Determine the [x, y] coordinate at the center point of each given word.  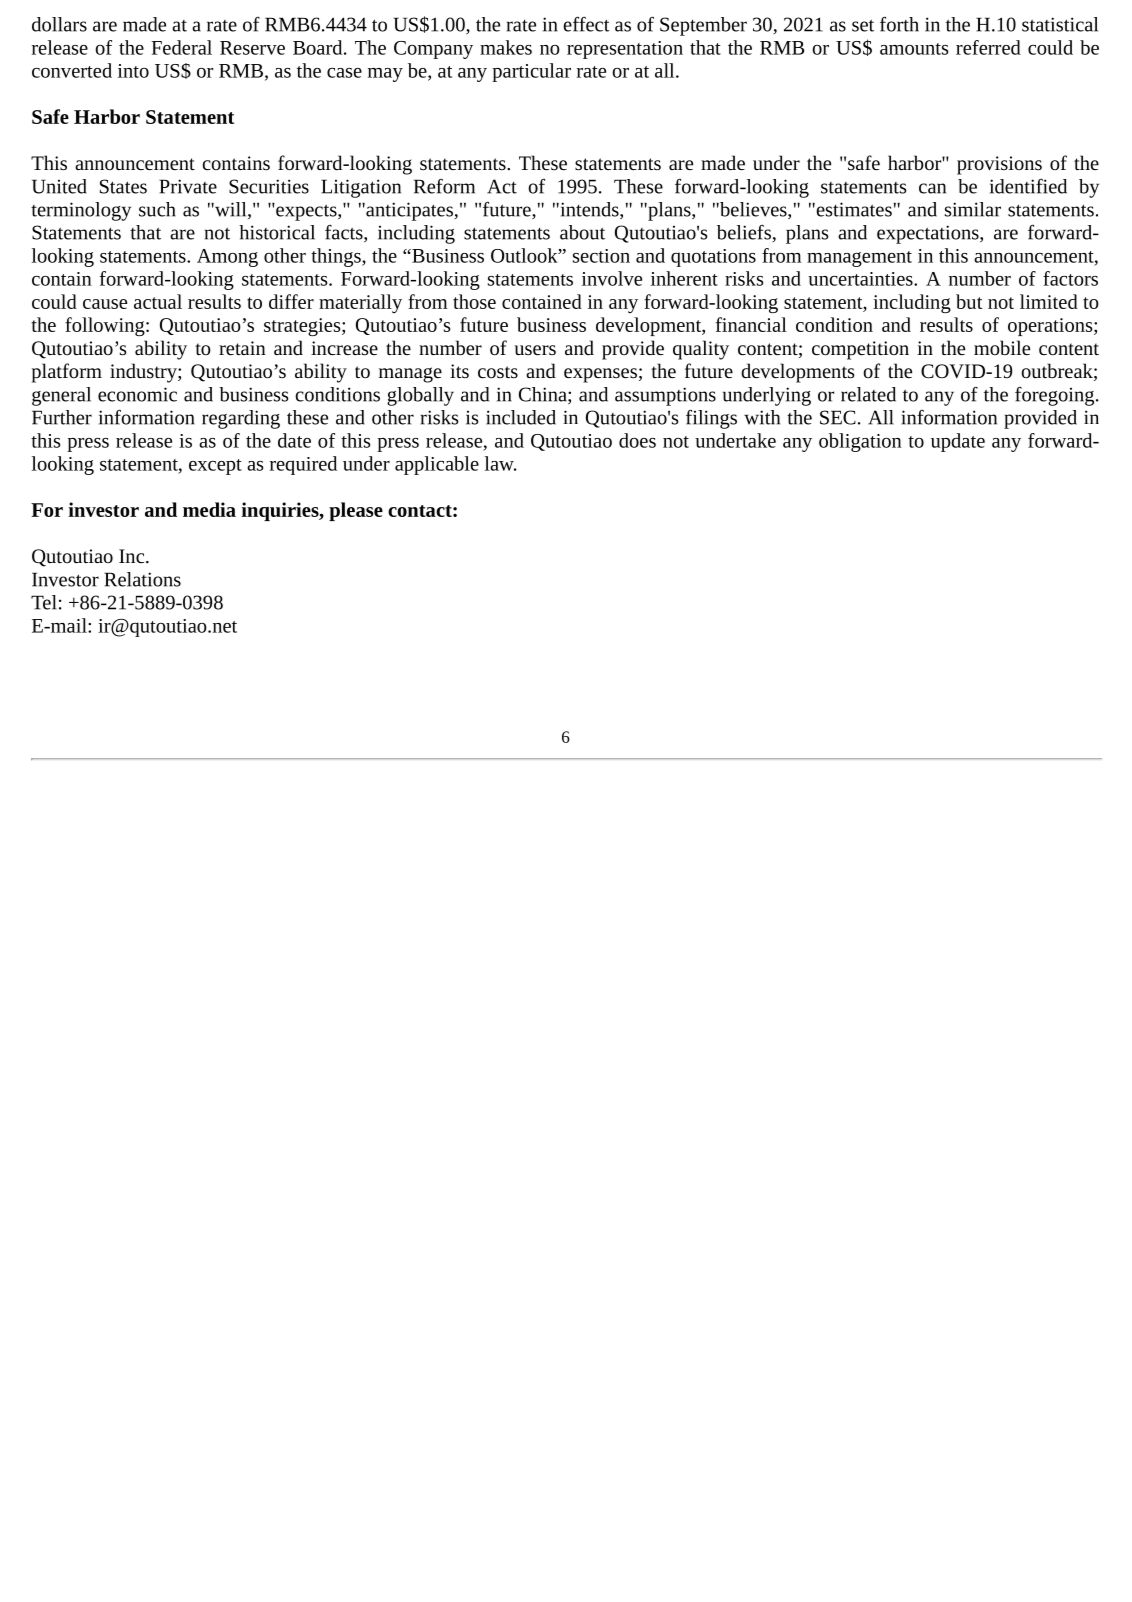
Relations [142, 579]
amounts [914, 49]
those [474, 301]
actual [158, 301]
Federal [181, 47]
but [969, 301]
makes [506, 47]
